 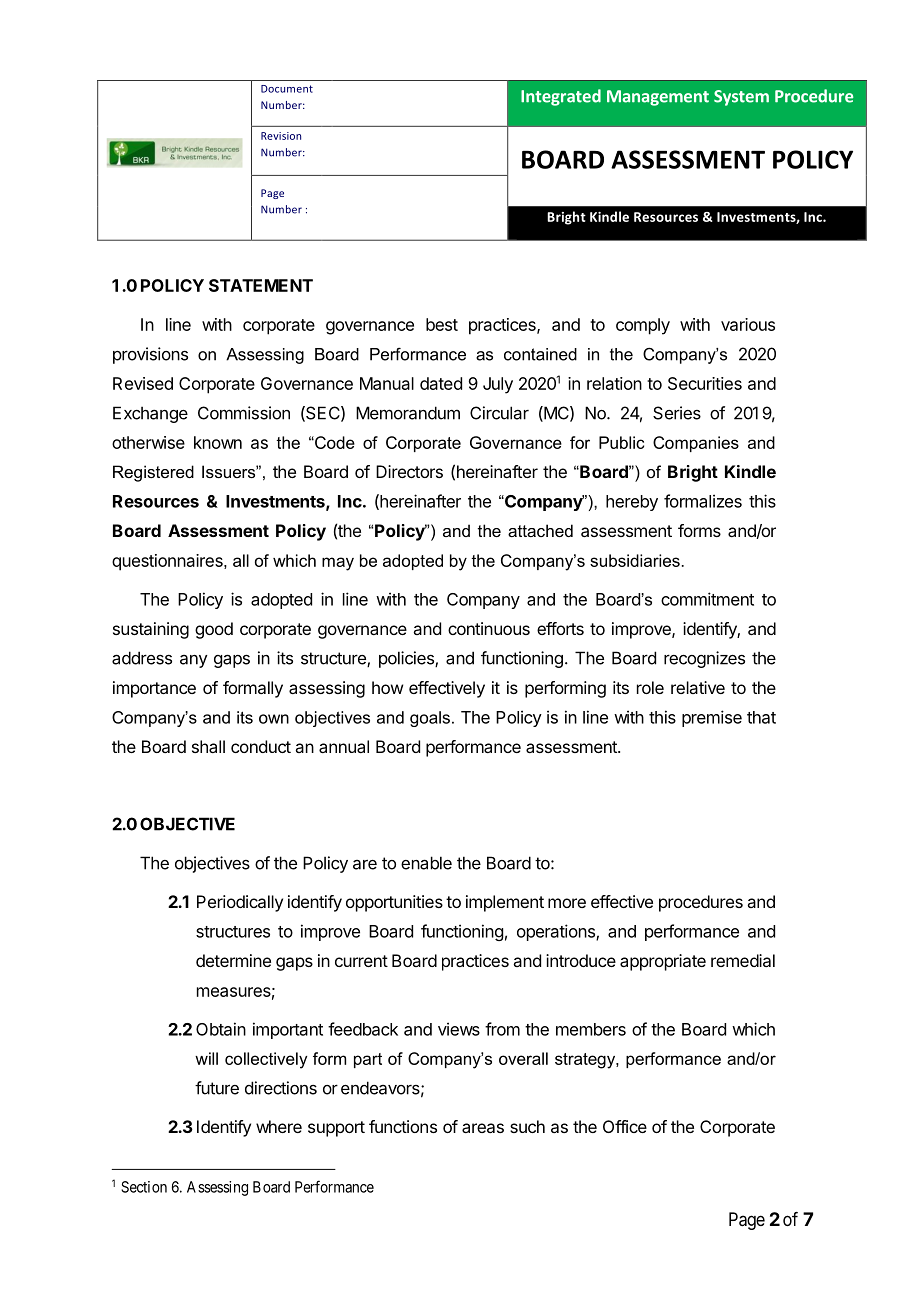 I want to click on Revision, so click(x=281, y=136).
